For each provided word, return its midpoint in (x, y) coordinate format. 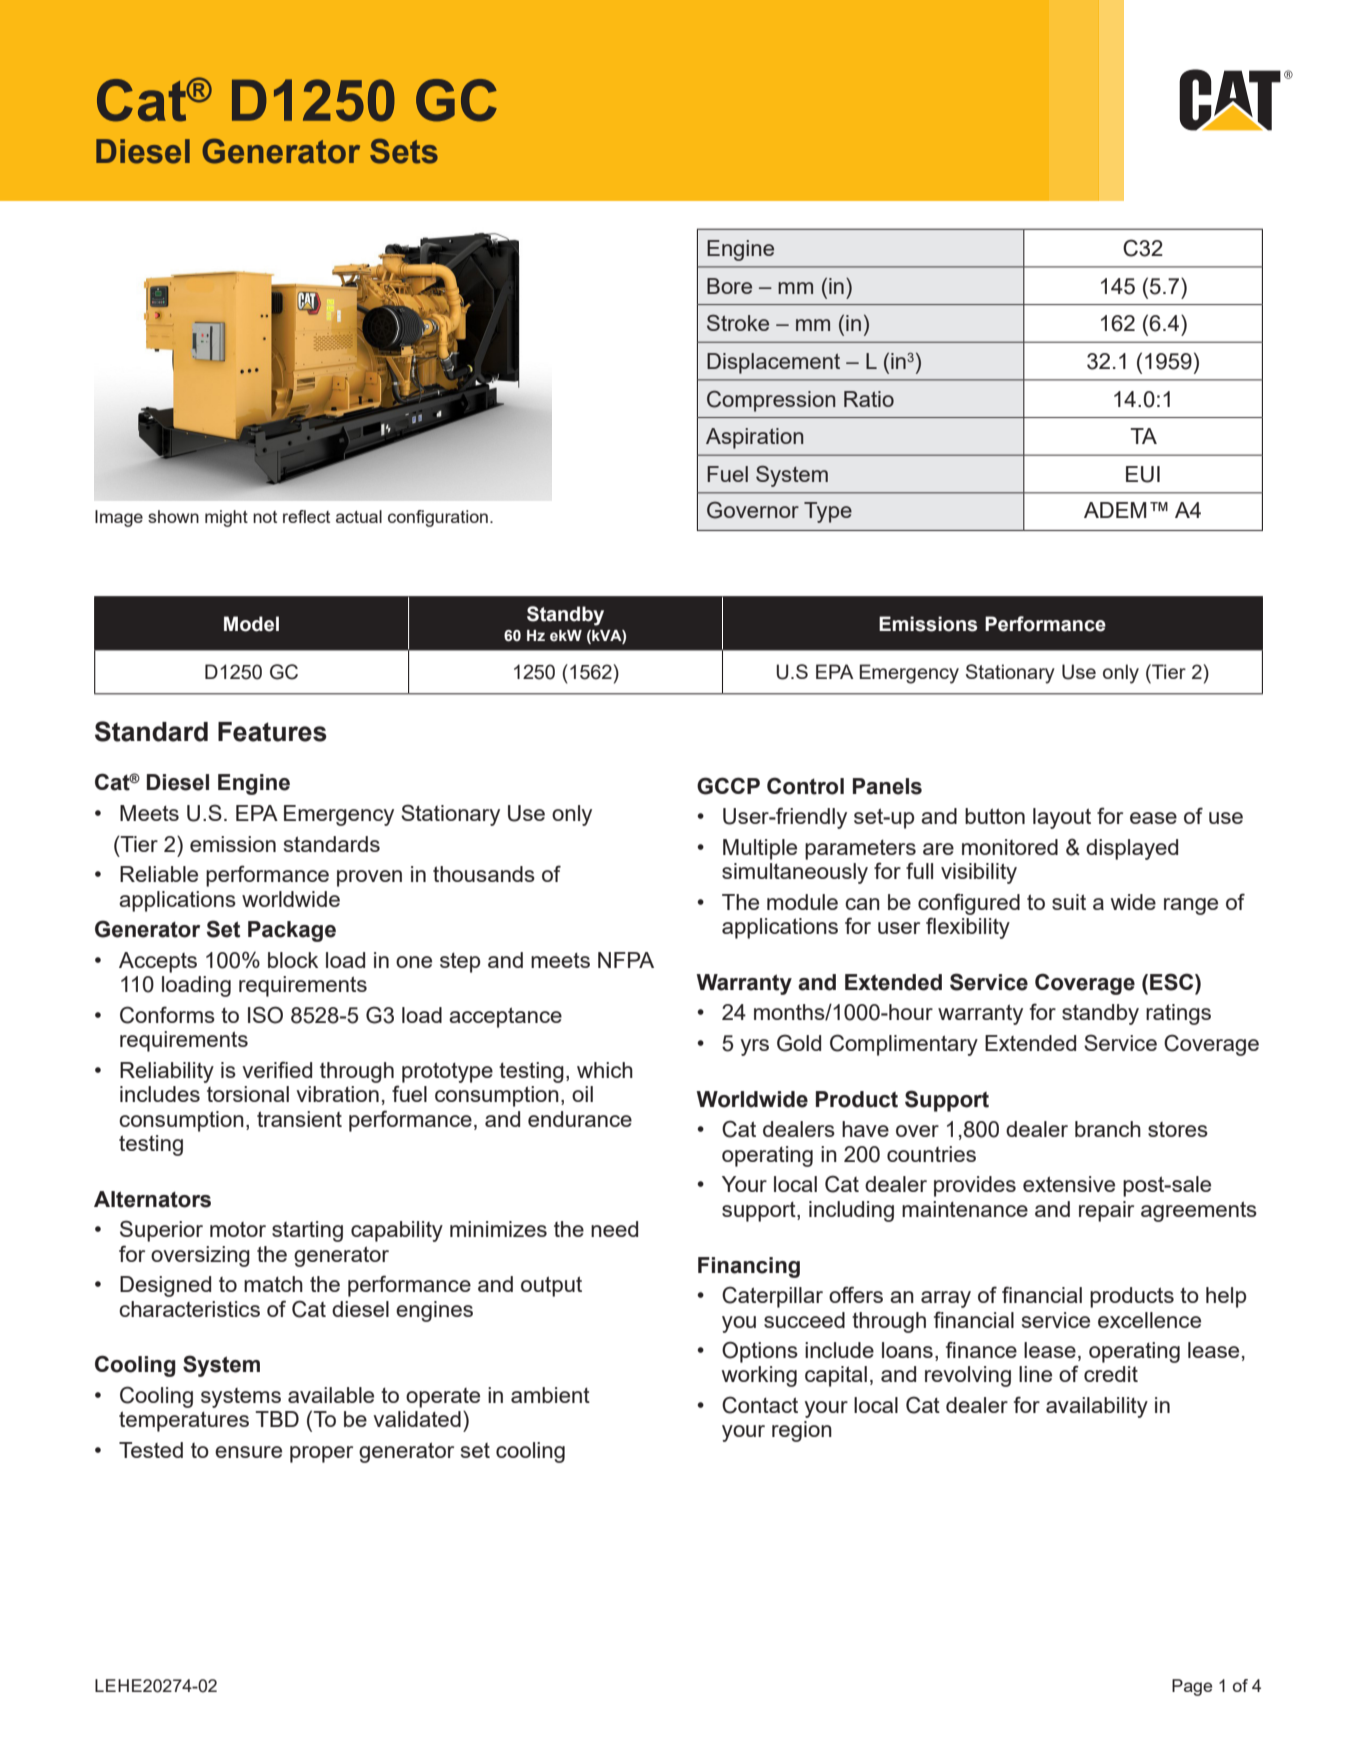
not (265, 517)
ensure (248, 1452)
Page (1192, 1687)
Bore (729, 286)
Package (292, 931)
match (273, 1284)
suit (1069, 902)
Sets (404, 151)
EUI (1143, 474)
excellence (1149, 1320)
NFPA (626, 960)
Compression (771, 401)
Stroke (738, 322)
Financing (749, 1267)
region (802, 1431)
